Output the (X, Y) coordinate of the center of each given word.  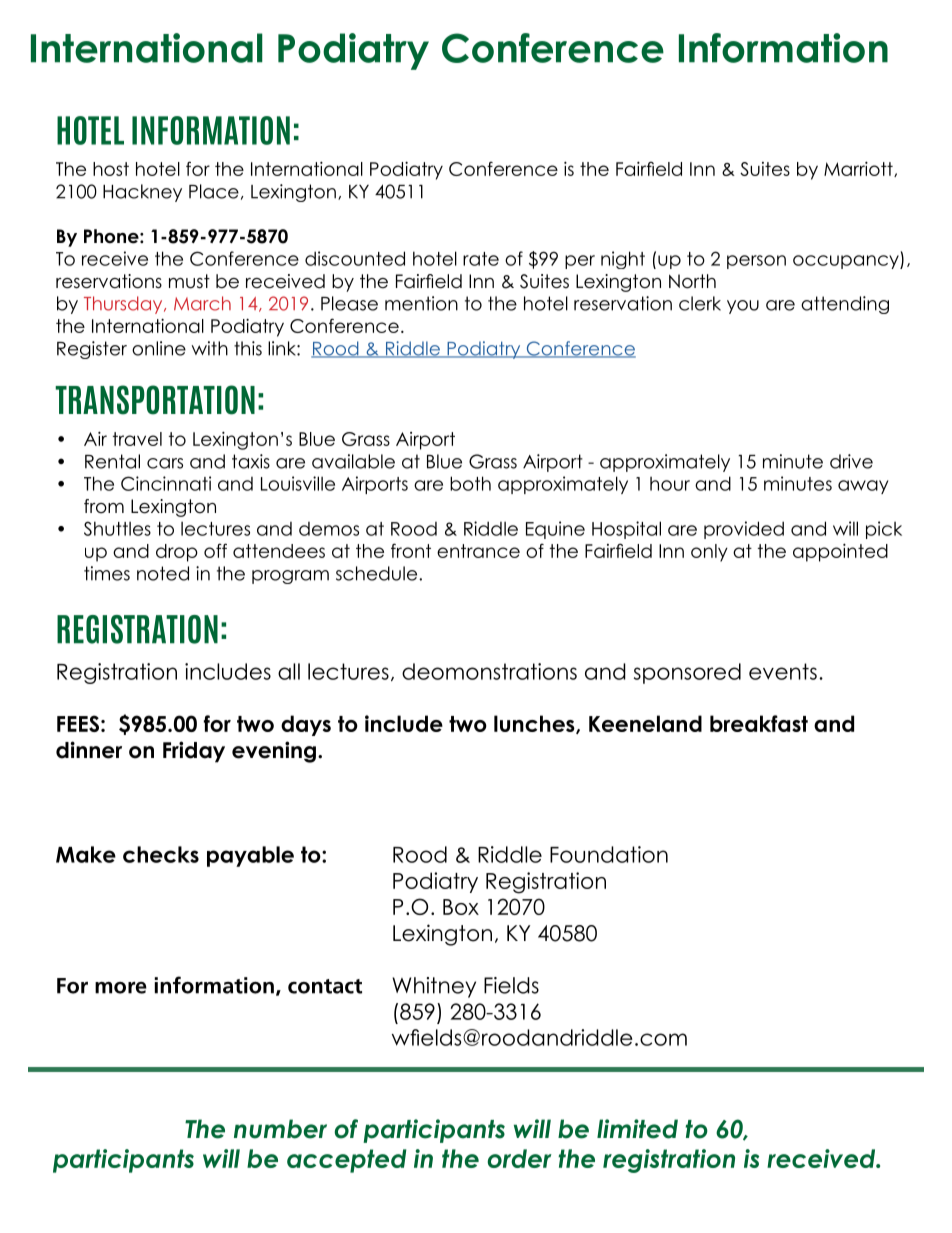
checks (161, 854)
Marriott (859, 169)
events (783, 671)
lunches (535, 724)
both (470, 483)
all (289, 671)
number (280, 1129)
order (520, 1158)
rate (481, 259)
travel (137, 439)
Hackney (142, 193)
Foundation (609, 854)
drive (851, 461)
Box (461, 907)
